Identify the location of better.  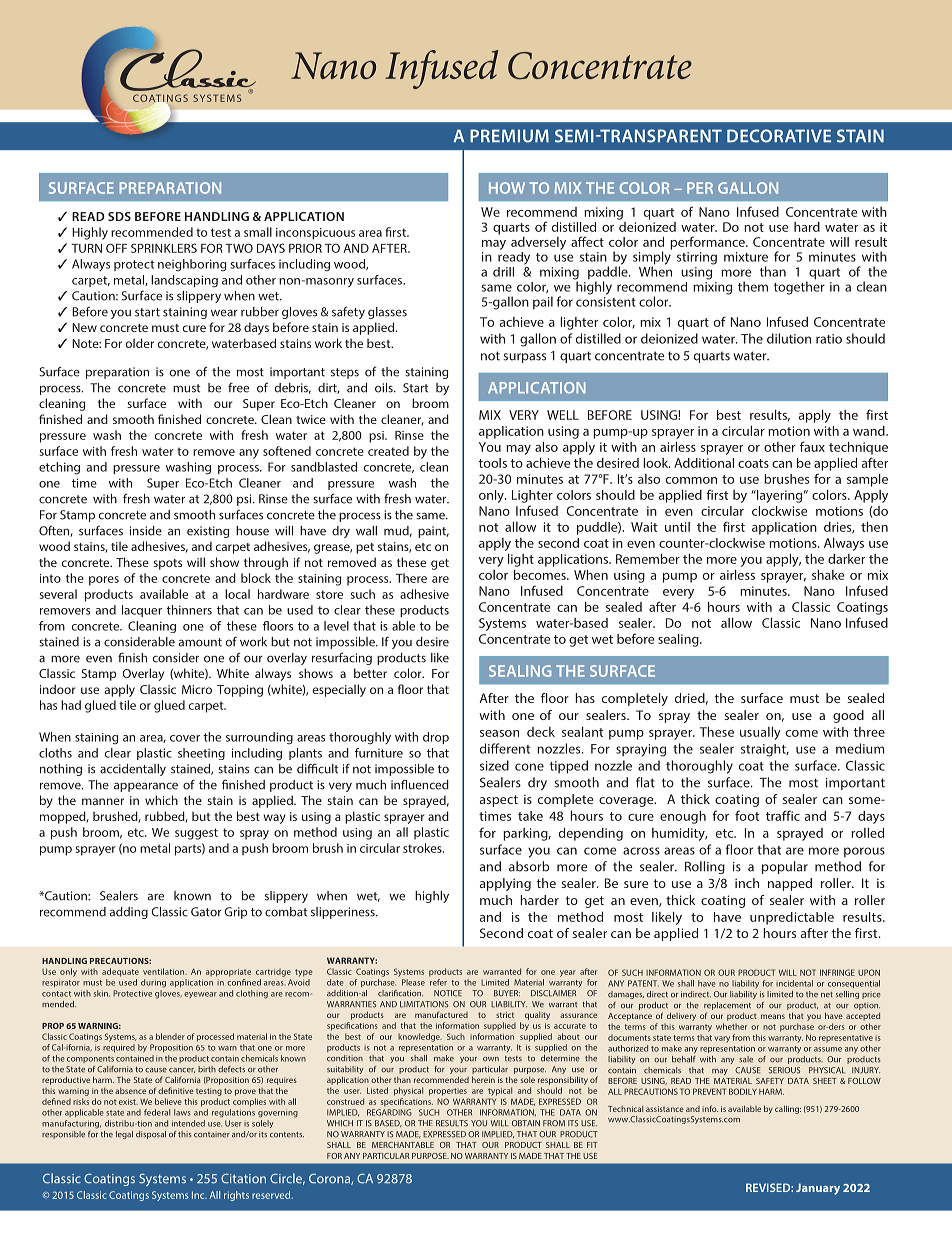
(370, 673).
